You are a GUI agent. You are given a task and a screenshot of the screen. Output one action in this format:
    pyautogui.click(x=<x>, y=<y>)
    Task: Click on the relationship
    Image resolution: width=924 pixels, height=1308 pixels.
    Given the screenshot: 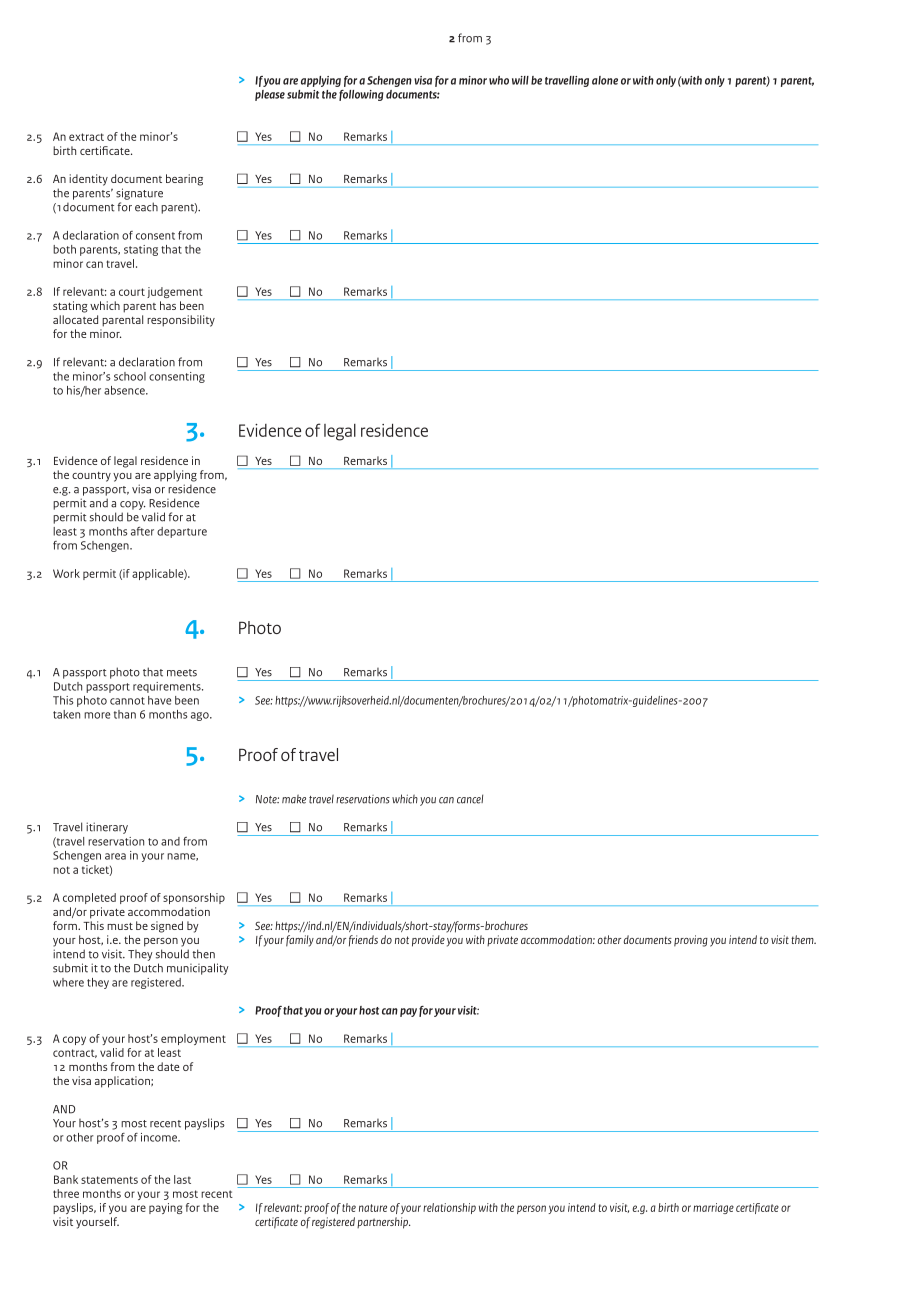 What is the action you would take?
    pyautogui.click(x=449, y=1208)
